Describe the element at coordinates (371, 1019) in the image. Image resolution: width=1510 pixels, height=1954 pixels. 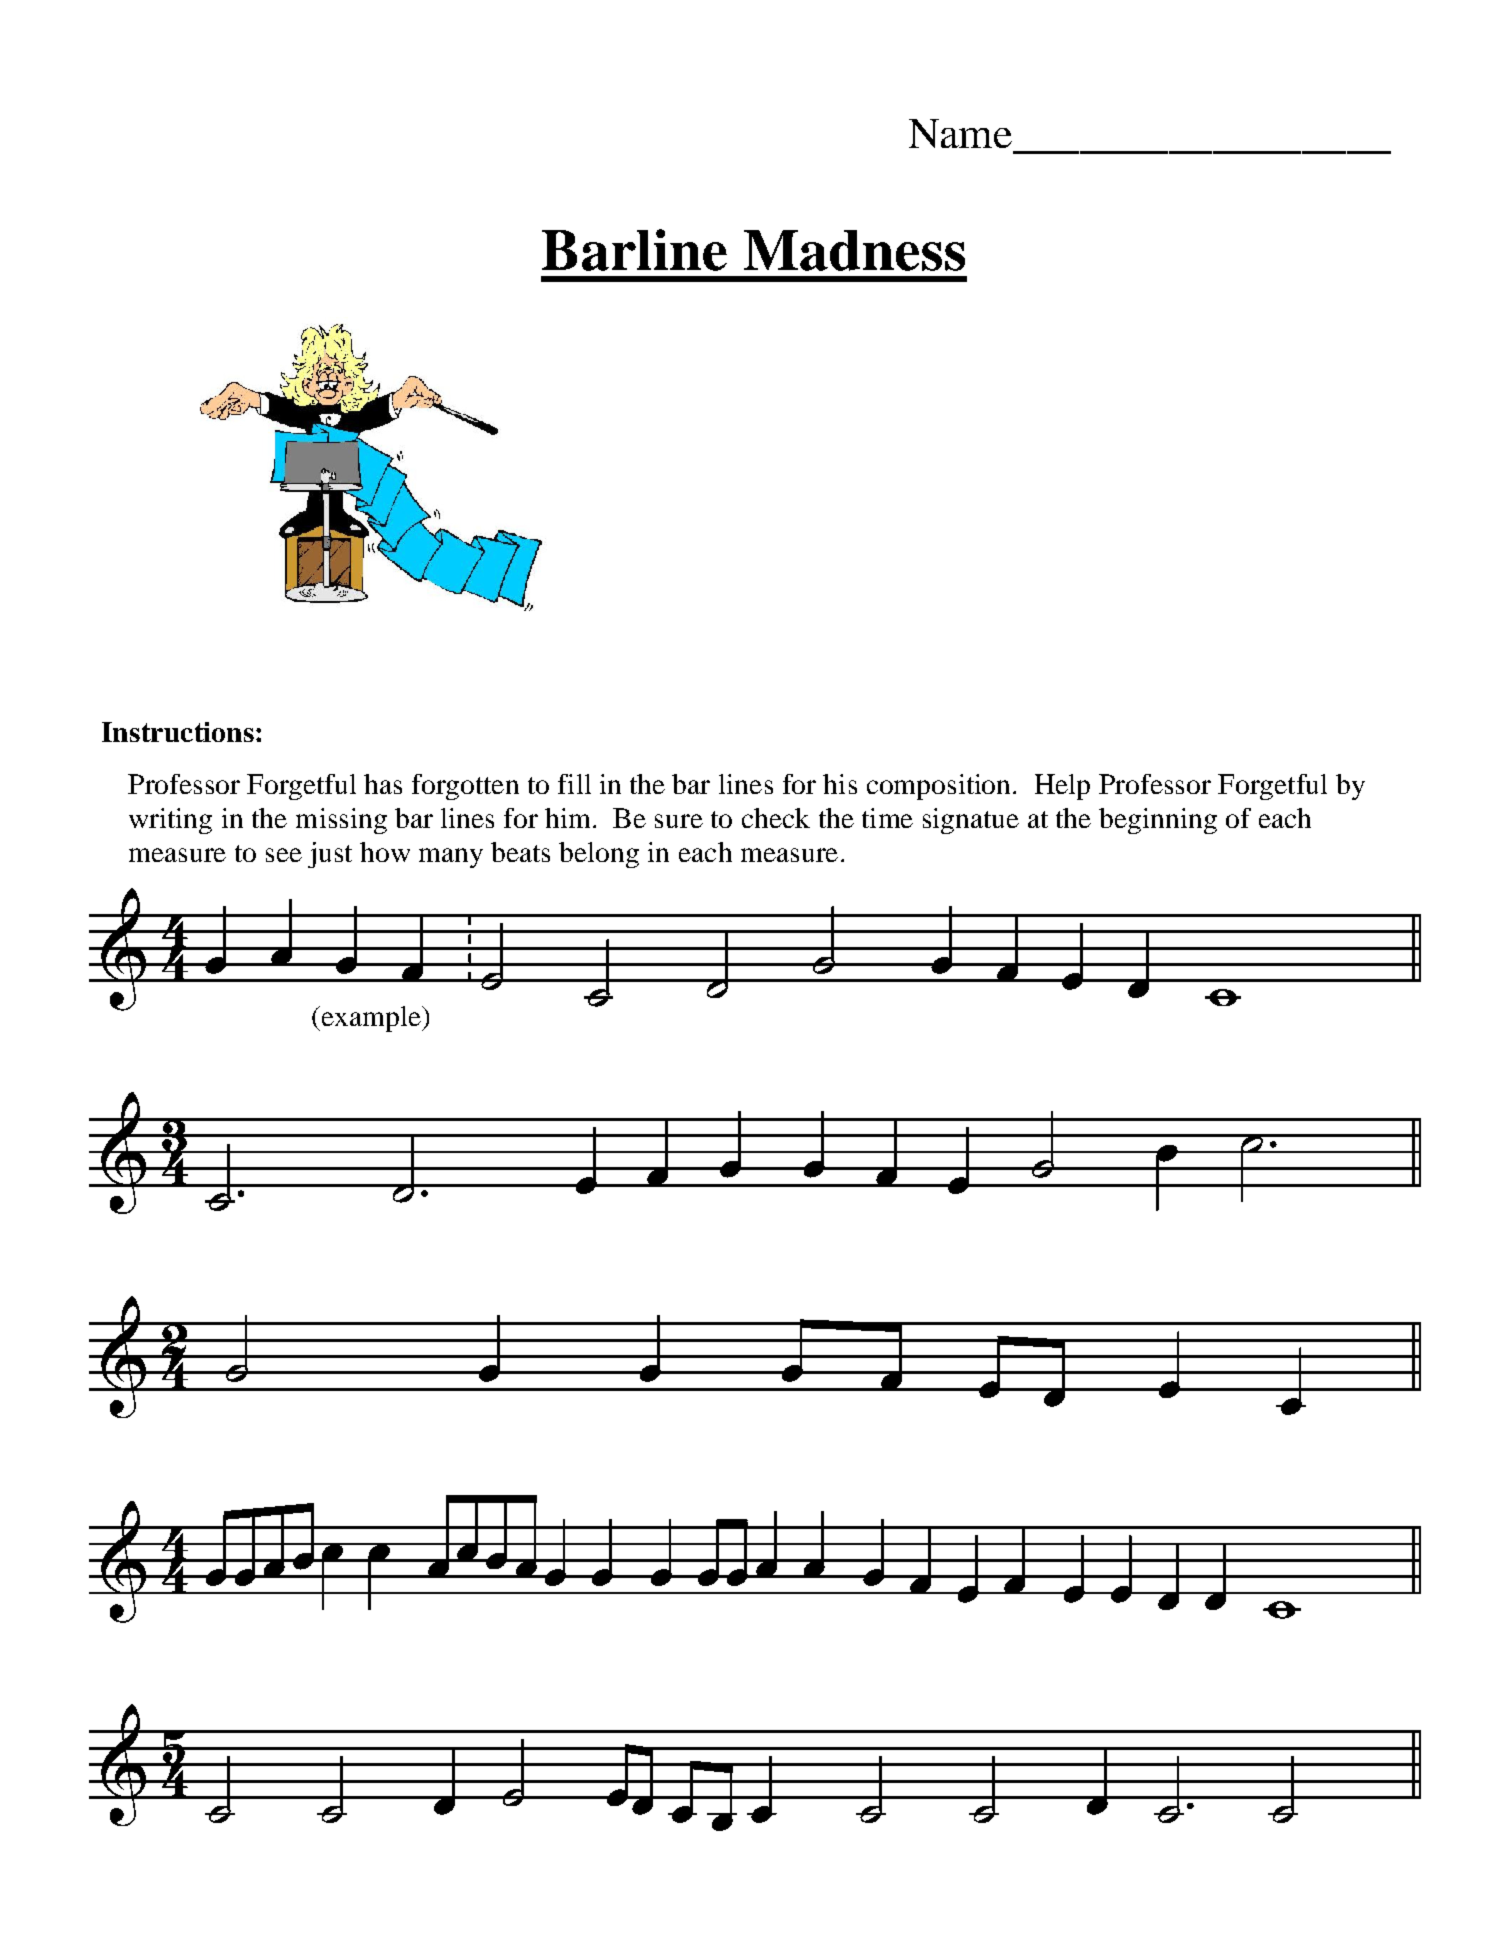
I see `example` at that location.
